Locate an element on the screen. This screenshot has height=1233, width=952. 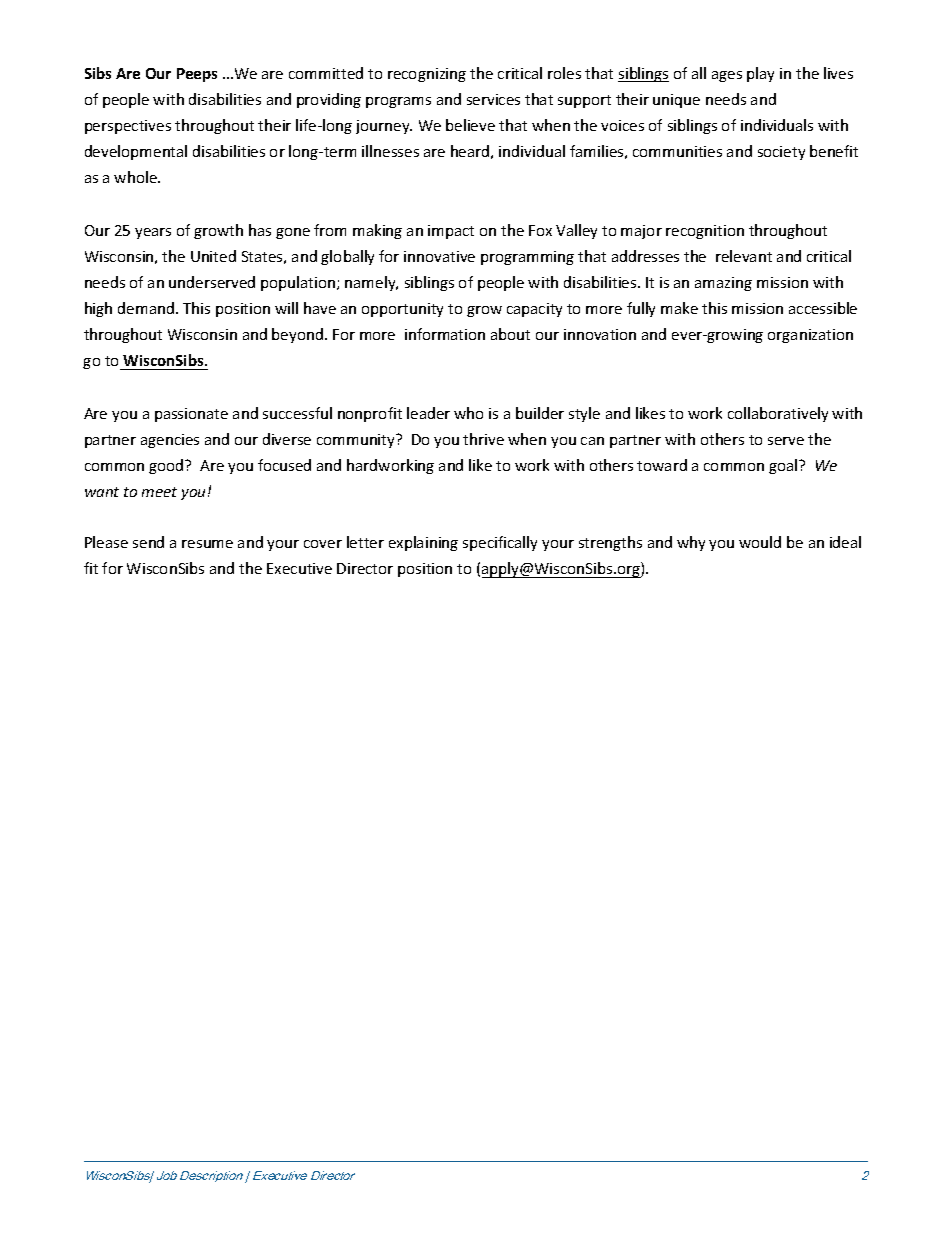
resume is located at coordinates (207, 544).
